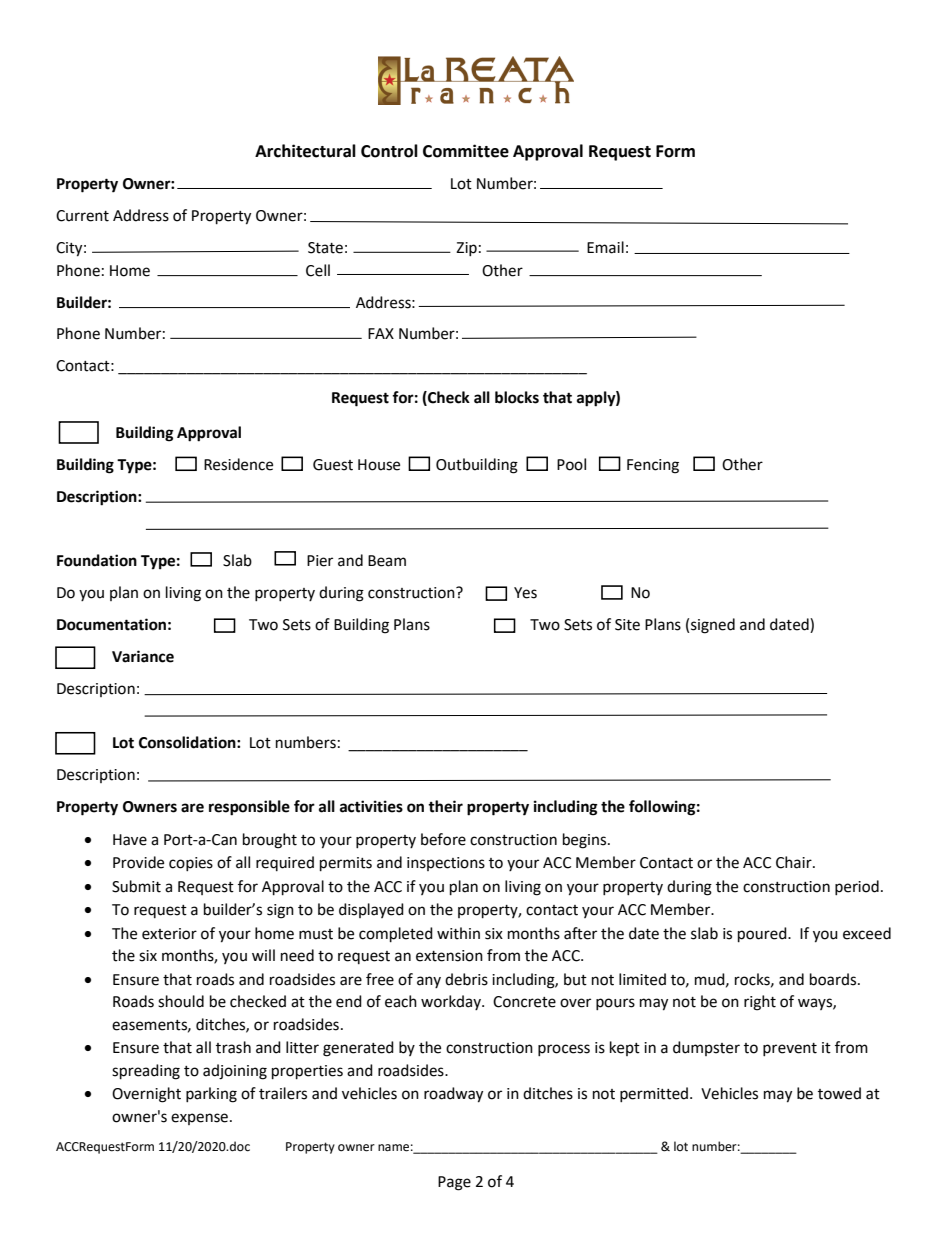  What do you see at coordinates (653, 466) in the screenshot?
I see `Fencing` at bounding box center [653, 466].
